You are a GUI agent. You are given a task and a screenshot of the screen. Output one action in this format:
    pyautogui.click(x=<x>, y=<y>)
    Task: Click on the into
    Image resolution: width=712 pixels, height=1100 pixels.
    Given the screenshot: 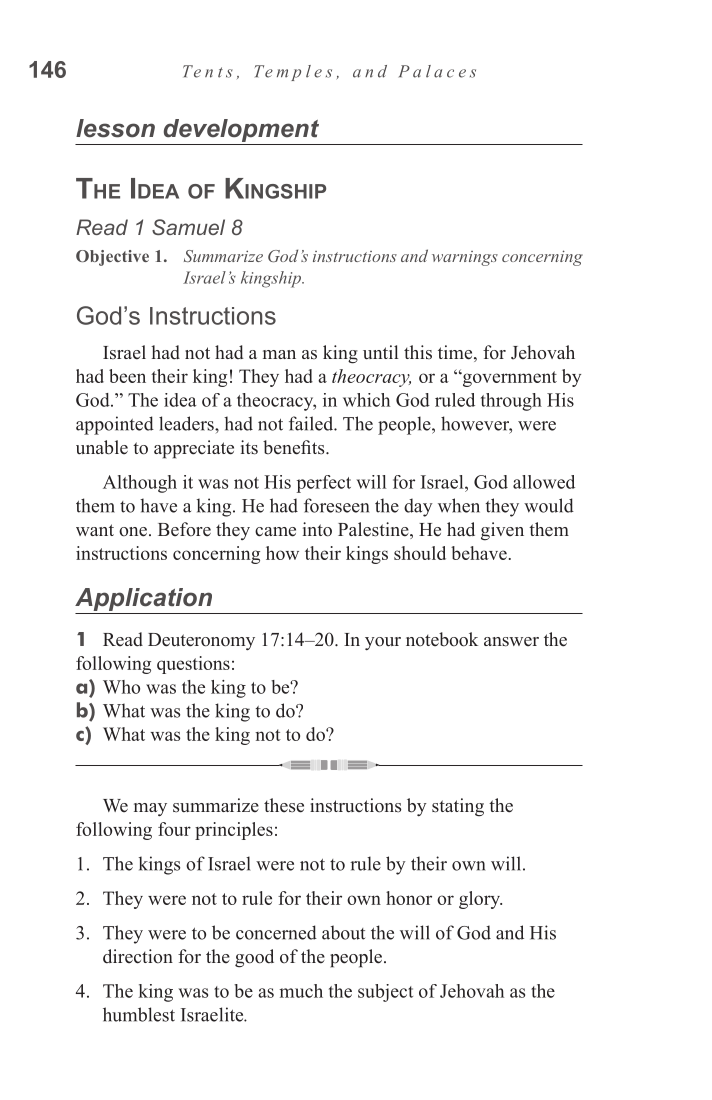 What is the action you would take?
    pyautogui.click(x=317, y=529)
